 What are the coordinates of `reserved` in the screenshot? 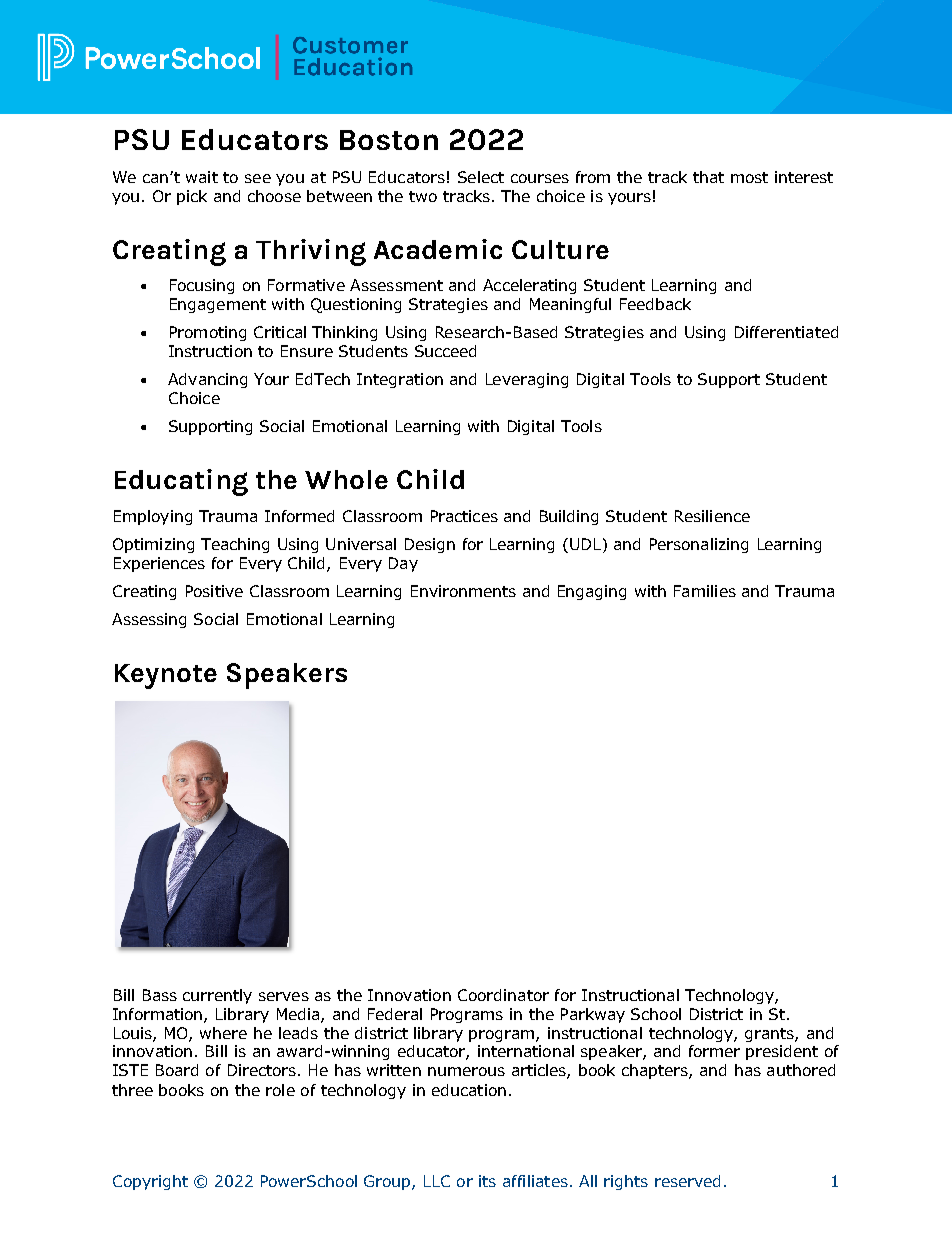 It's located at (687, 1181).
